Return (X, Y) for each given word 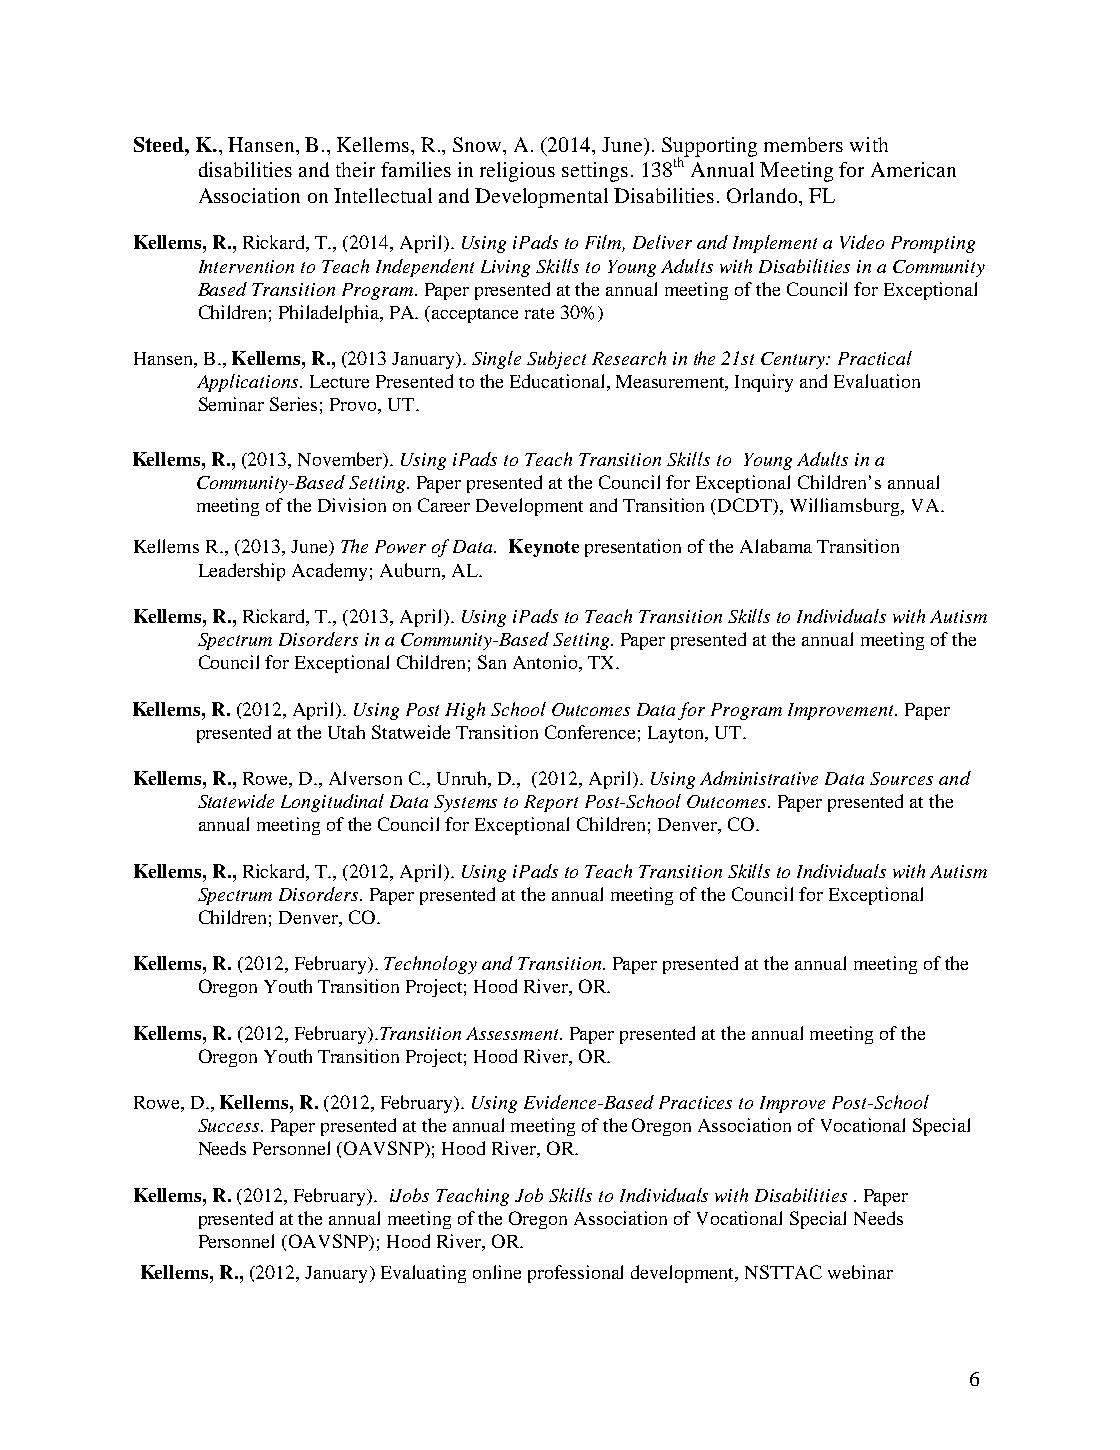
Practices (695, 1102)
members (803, 144)
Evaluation (877, 381)
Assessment (514, 1033)
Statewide (236, 801)
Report (551, 803)
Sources (901, 778)
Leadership (242, 572)
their (355, 169)
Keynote (544, 548)
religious (517, 172)
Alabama (776, 546)
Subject (556, 360)
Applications (249, 383)
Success (230, 1125)
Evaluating (423, 1274)
